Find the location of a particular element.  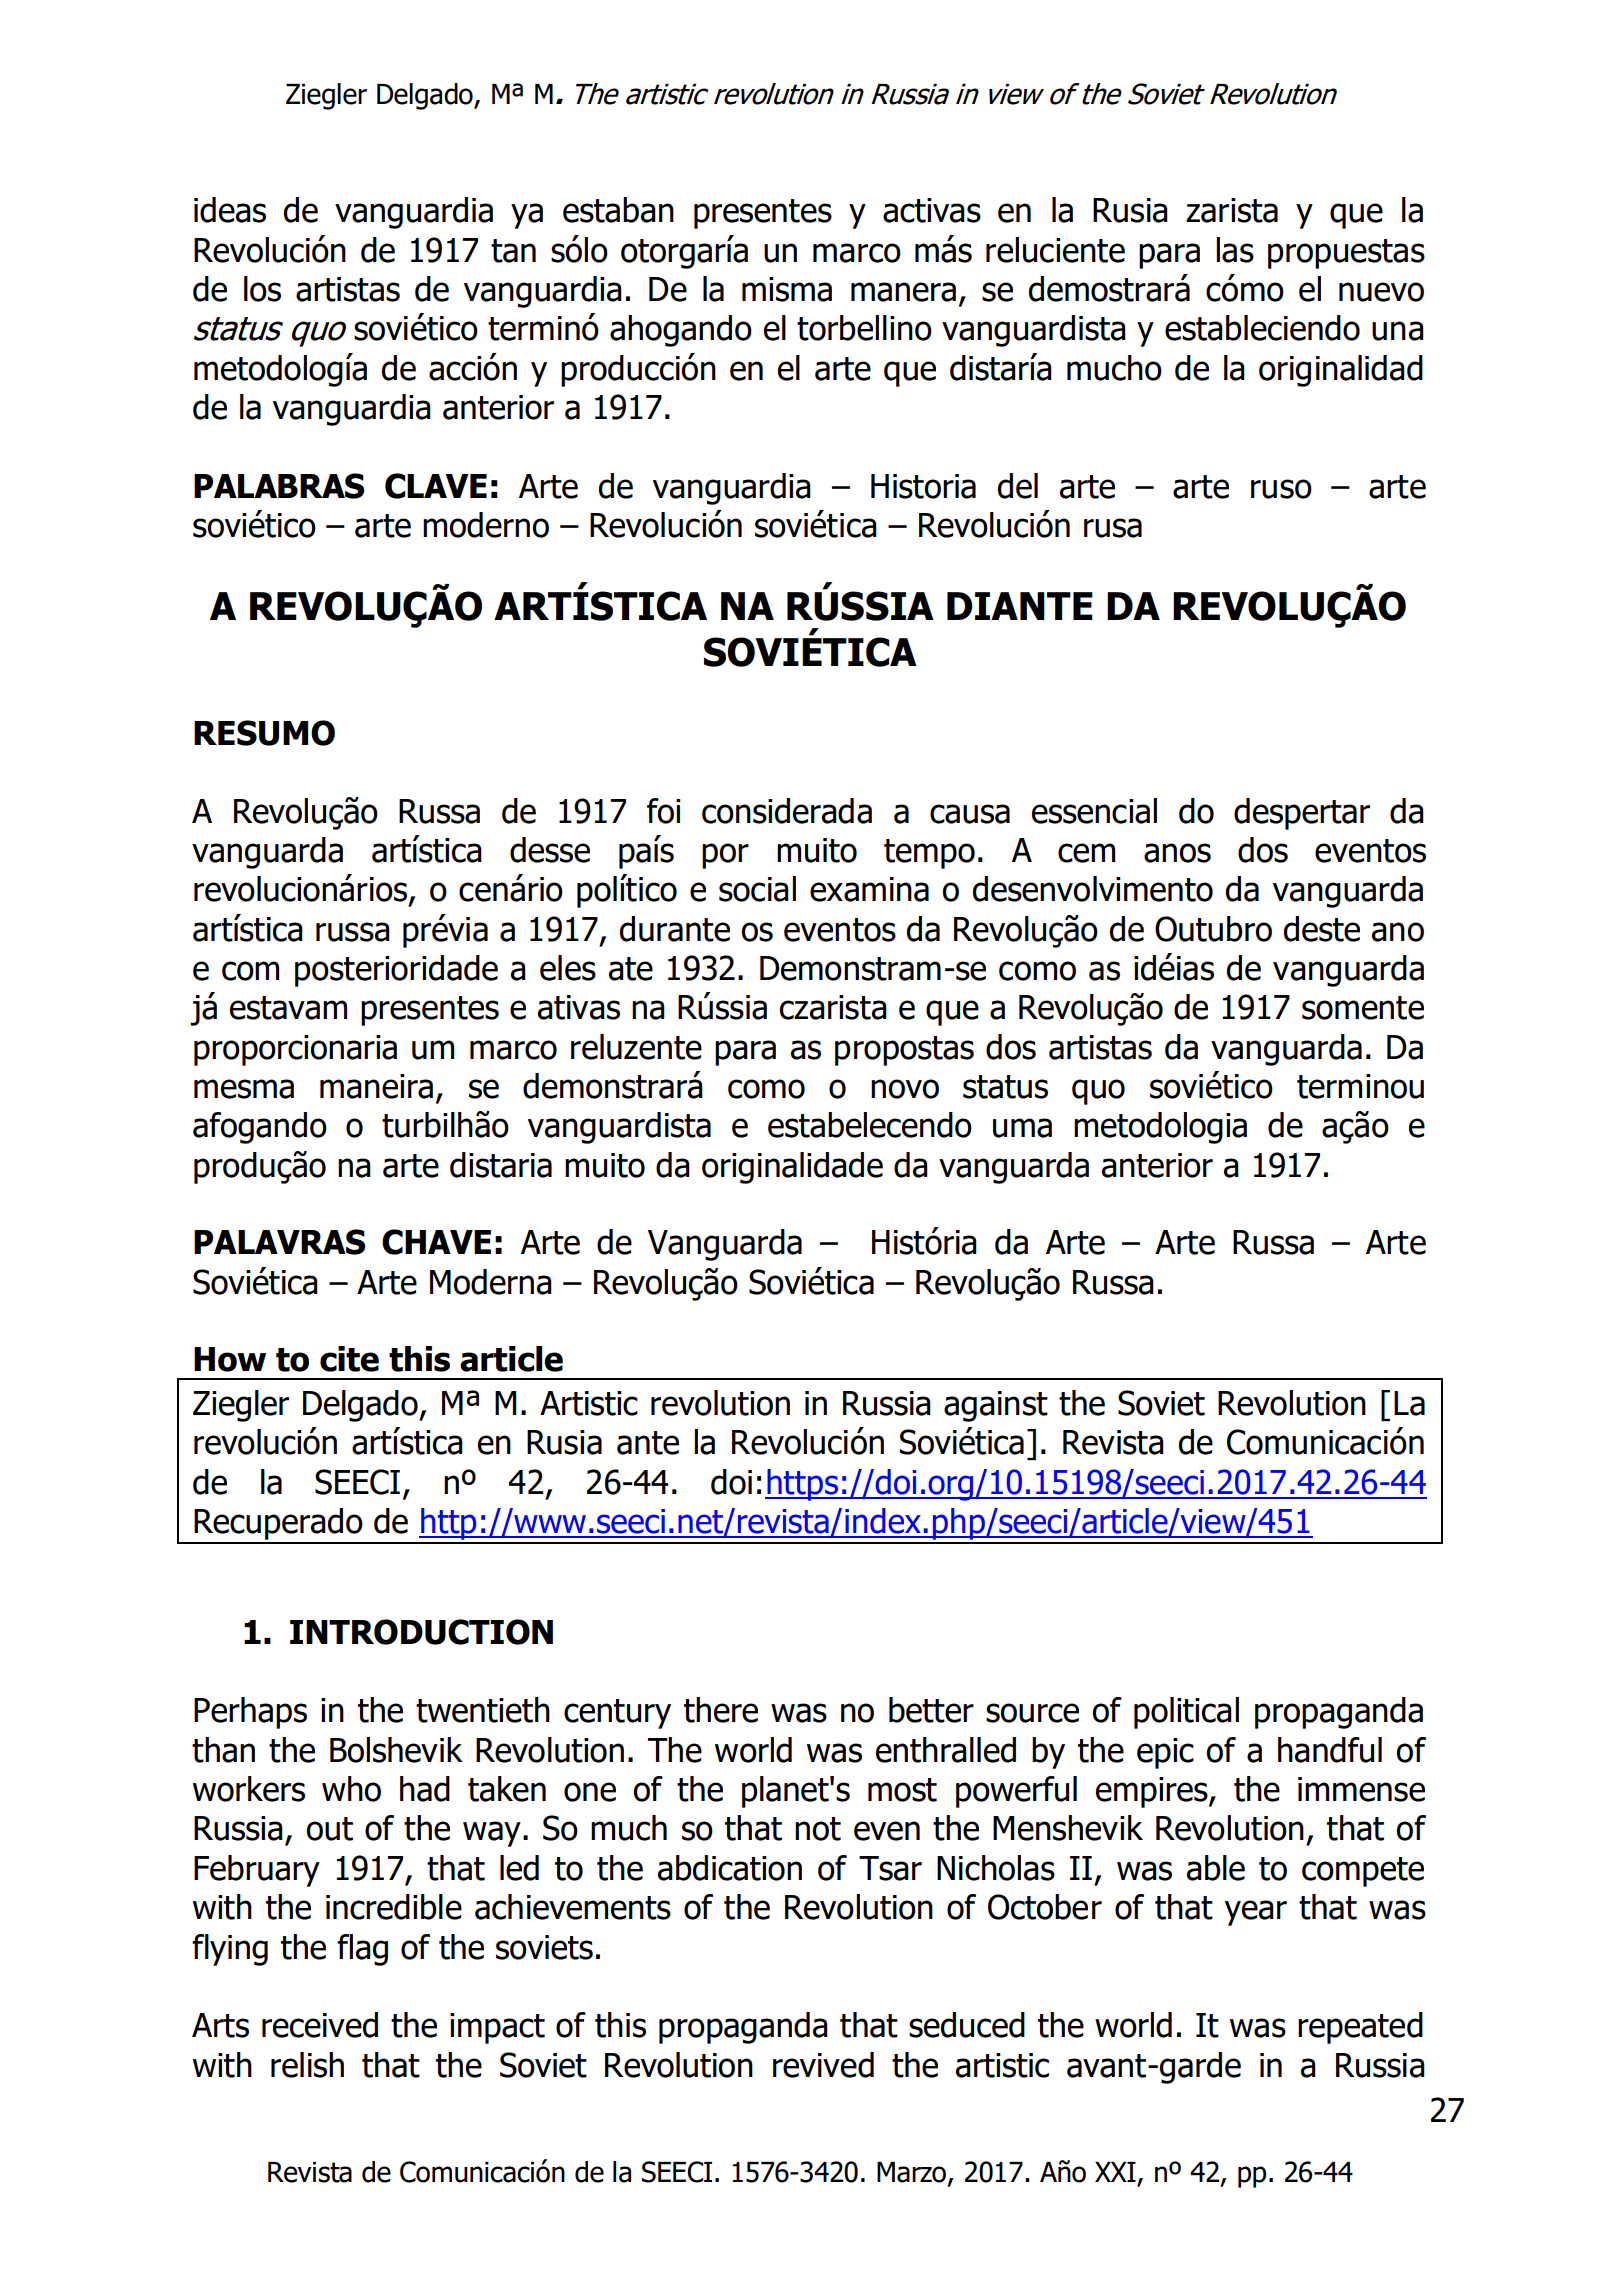

nuevo is located at coordinates (1381, 292).
